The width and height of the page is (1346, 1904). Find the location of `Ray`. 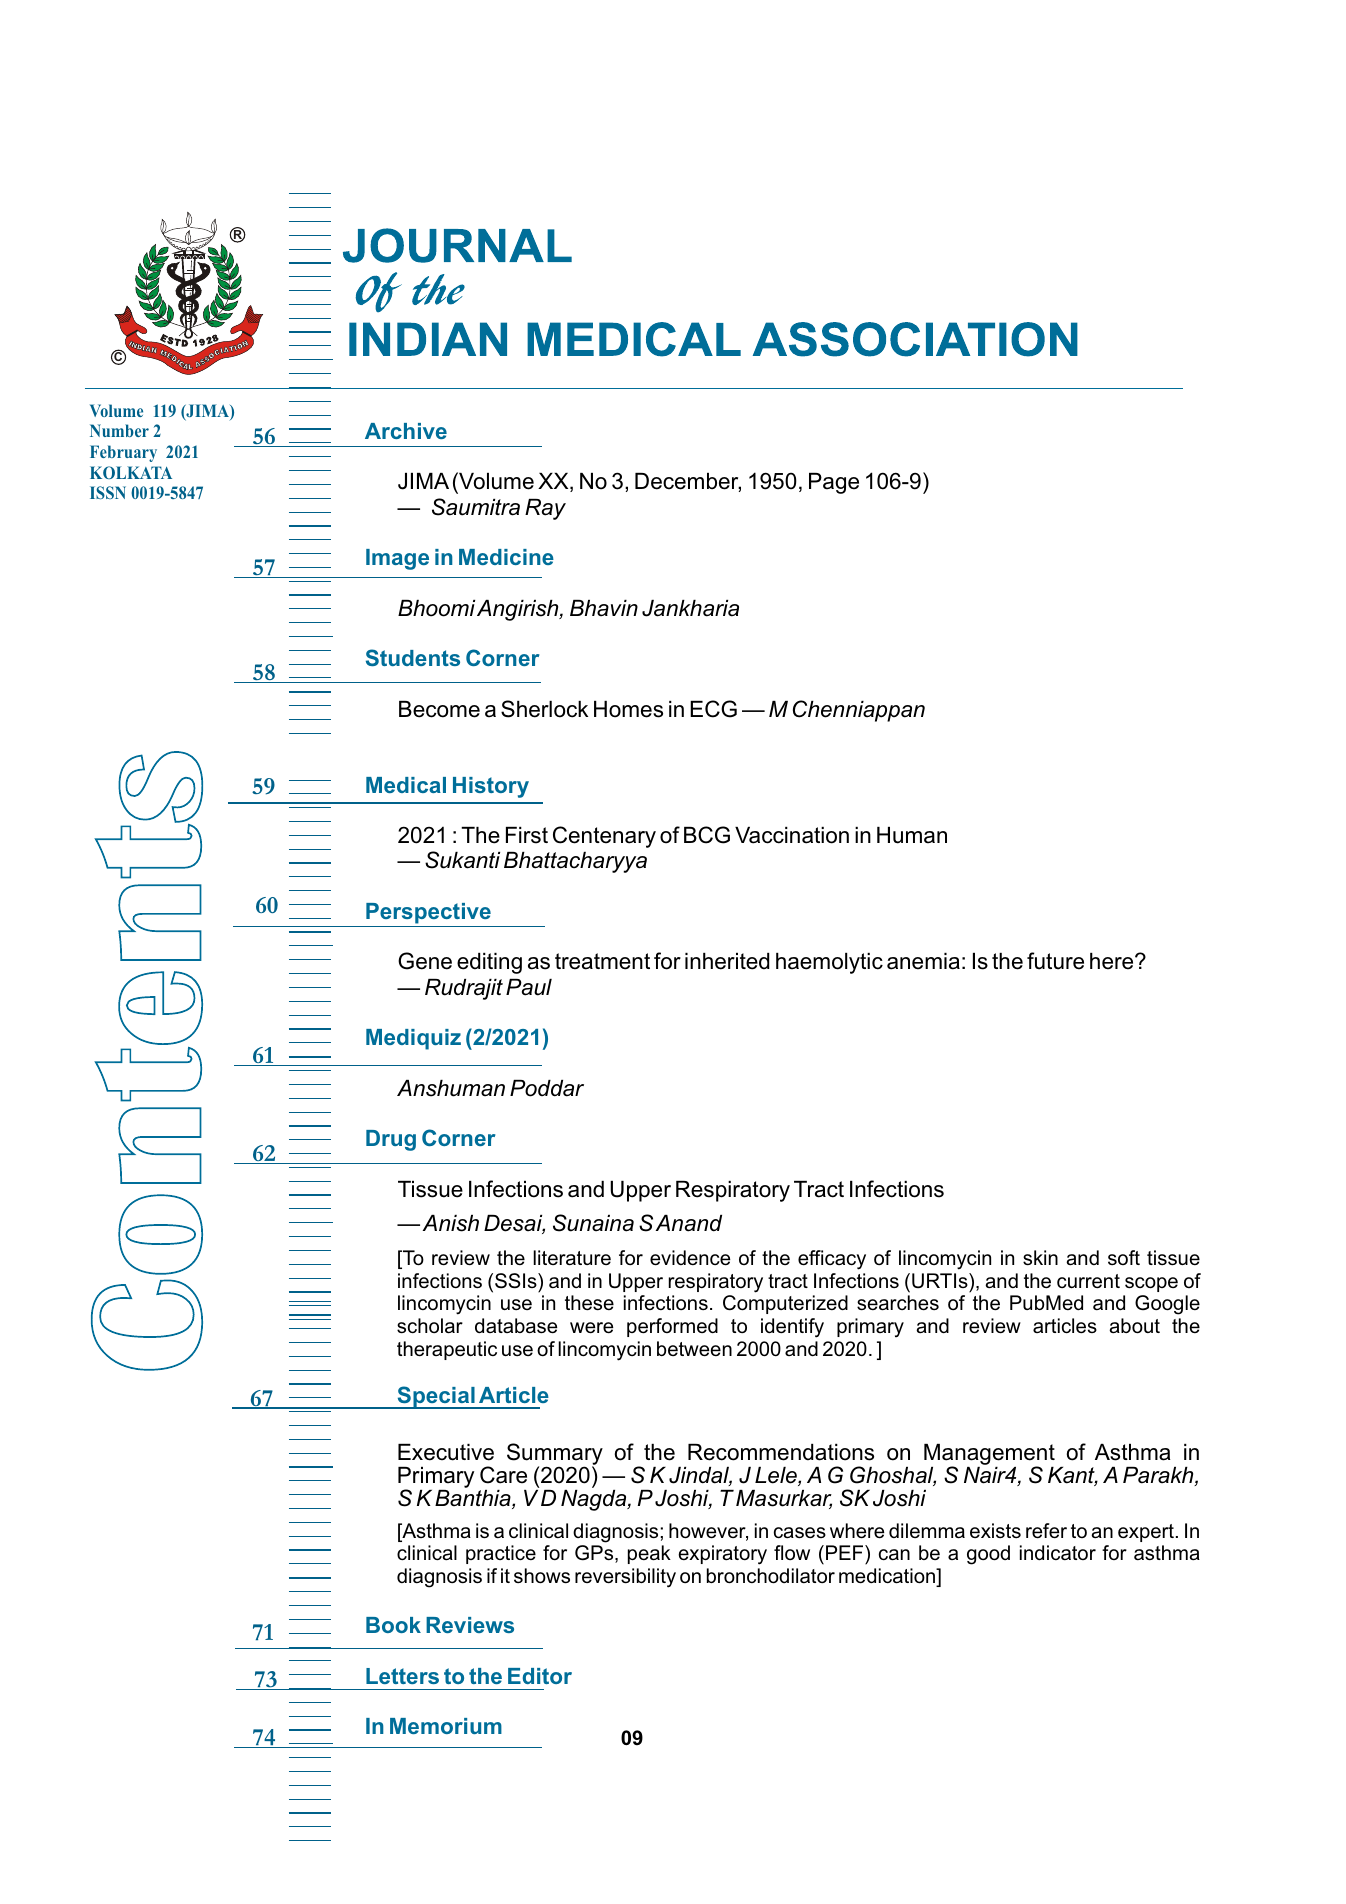

Ray is located at coordinates (545, 509).
